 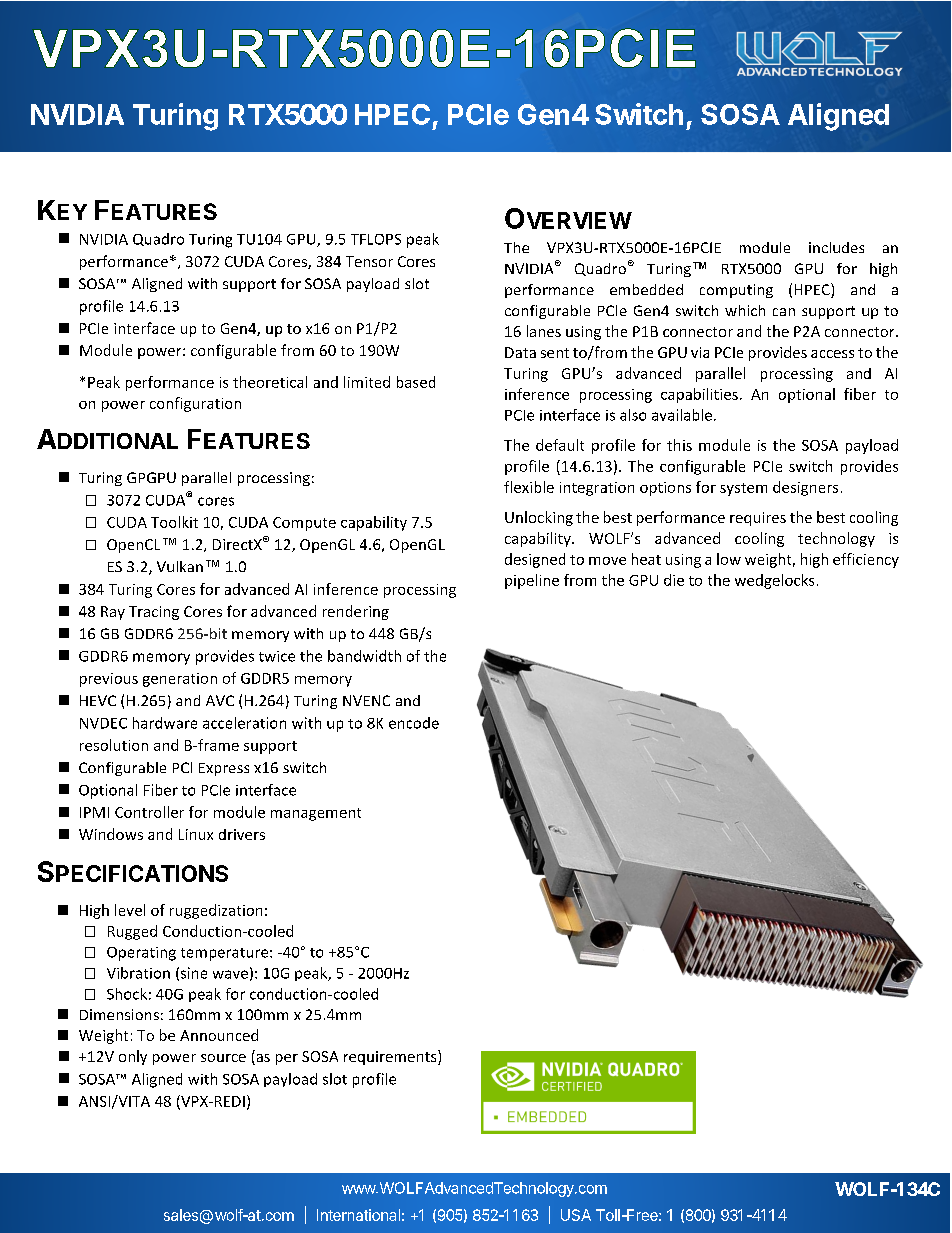 I want to click on pipeline, so click(x=532, y=581).
